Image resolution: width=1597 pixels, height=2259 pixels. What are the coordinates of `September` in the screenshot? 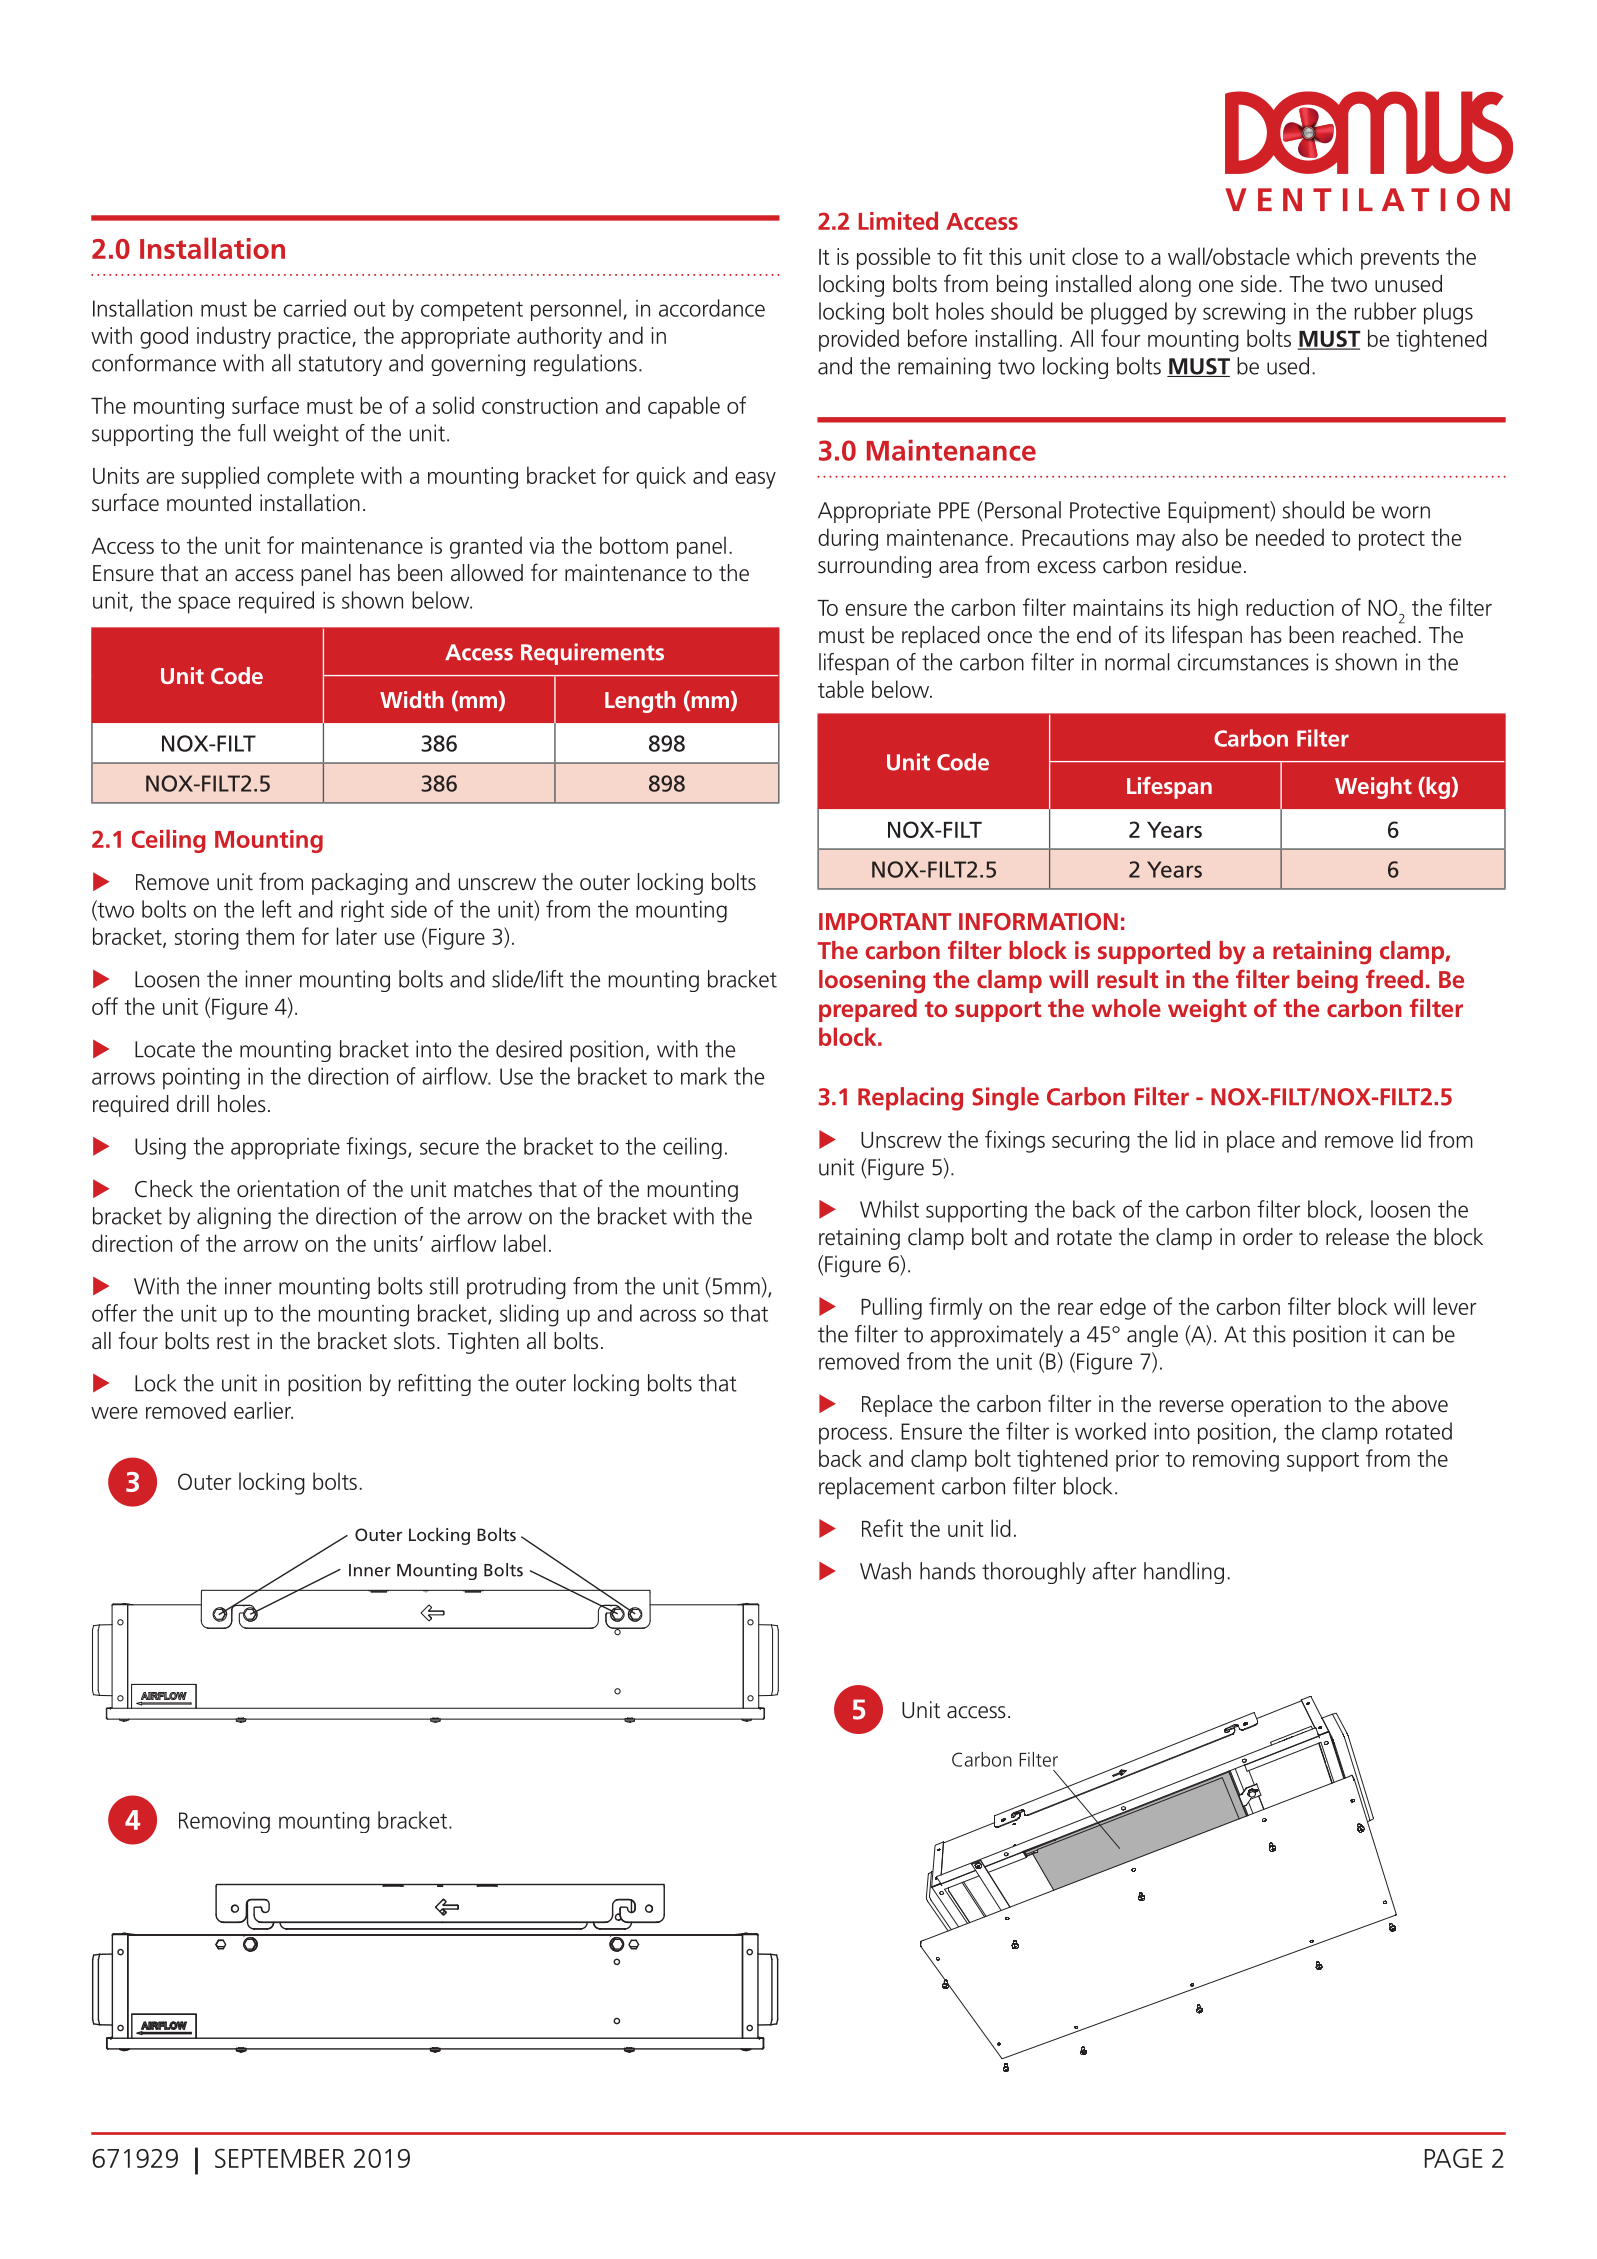 It's located at (280, 2158).
